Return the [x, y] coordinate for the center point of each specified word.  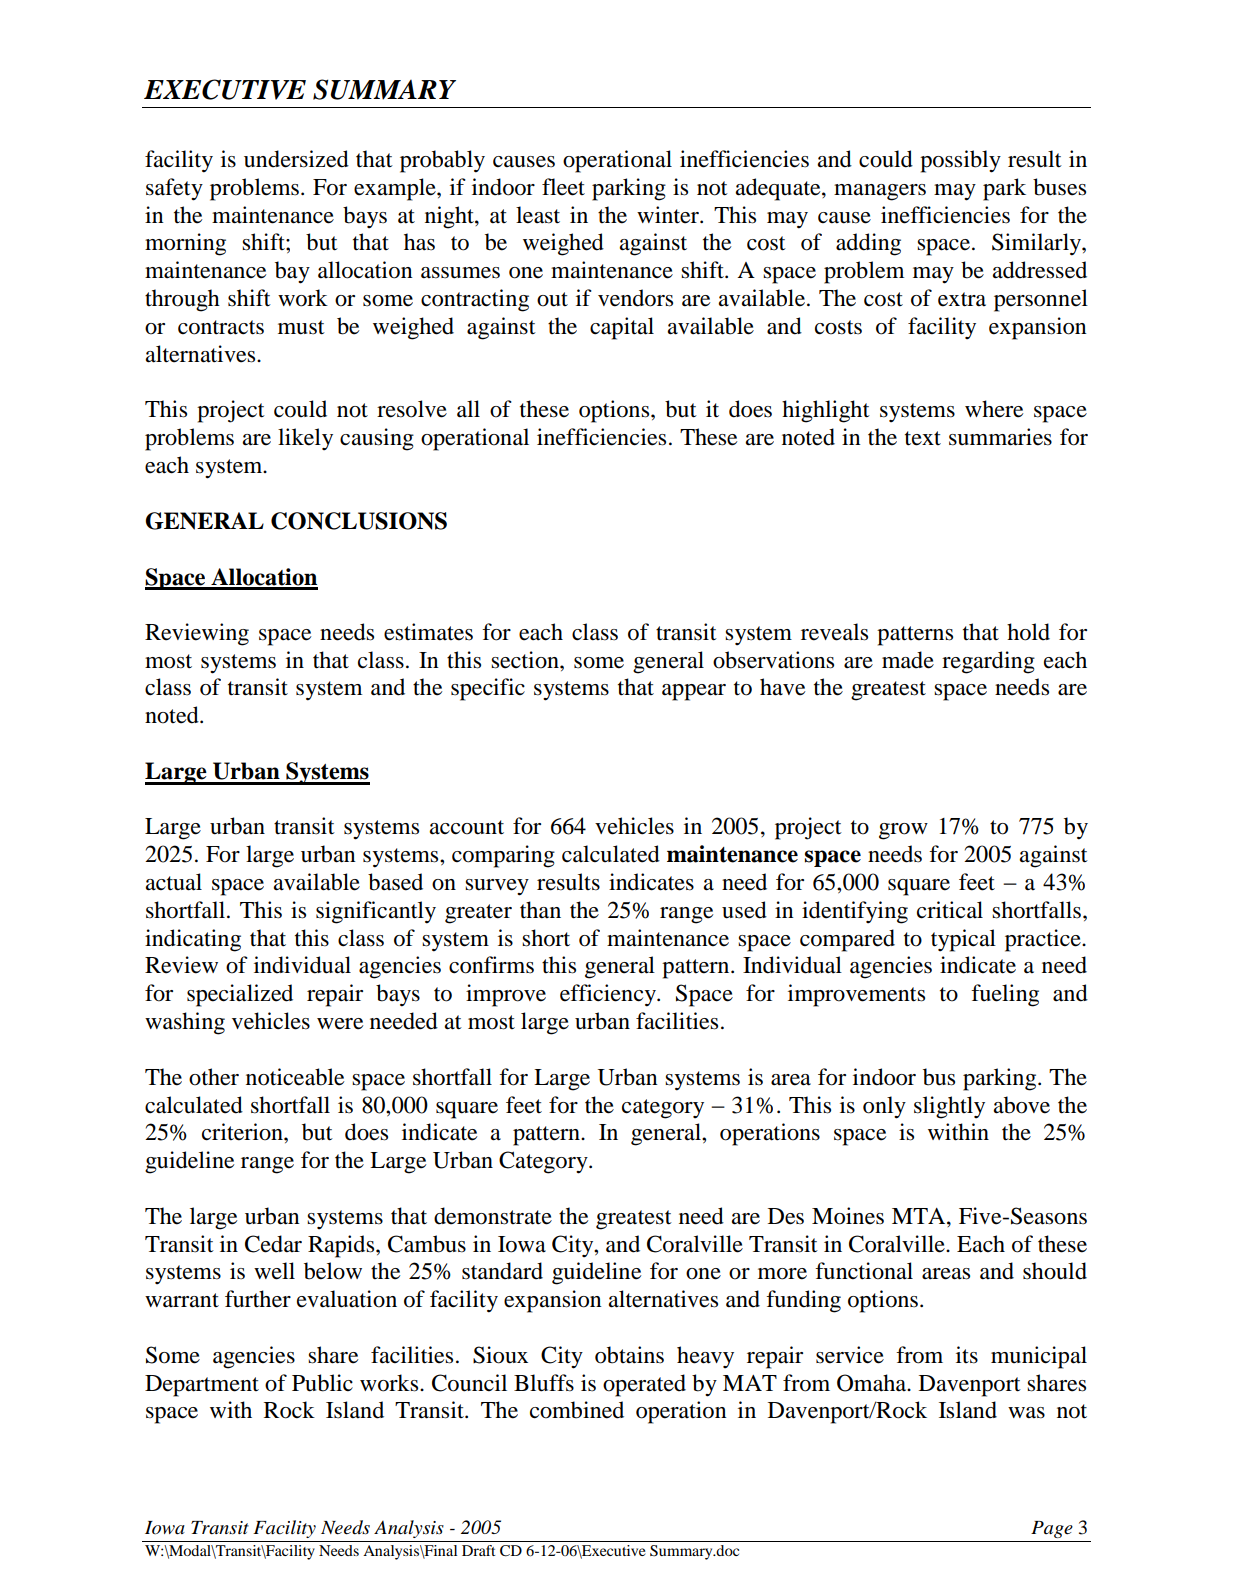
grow [903, 831]
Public [322, 1383]
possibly [960, 161]
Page [1052, 1529]
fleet [563, 187]
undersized [296, 159]
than [540, 910]
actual [173, 882]
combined [577, 1410]
